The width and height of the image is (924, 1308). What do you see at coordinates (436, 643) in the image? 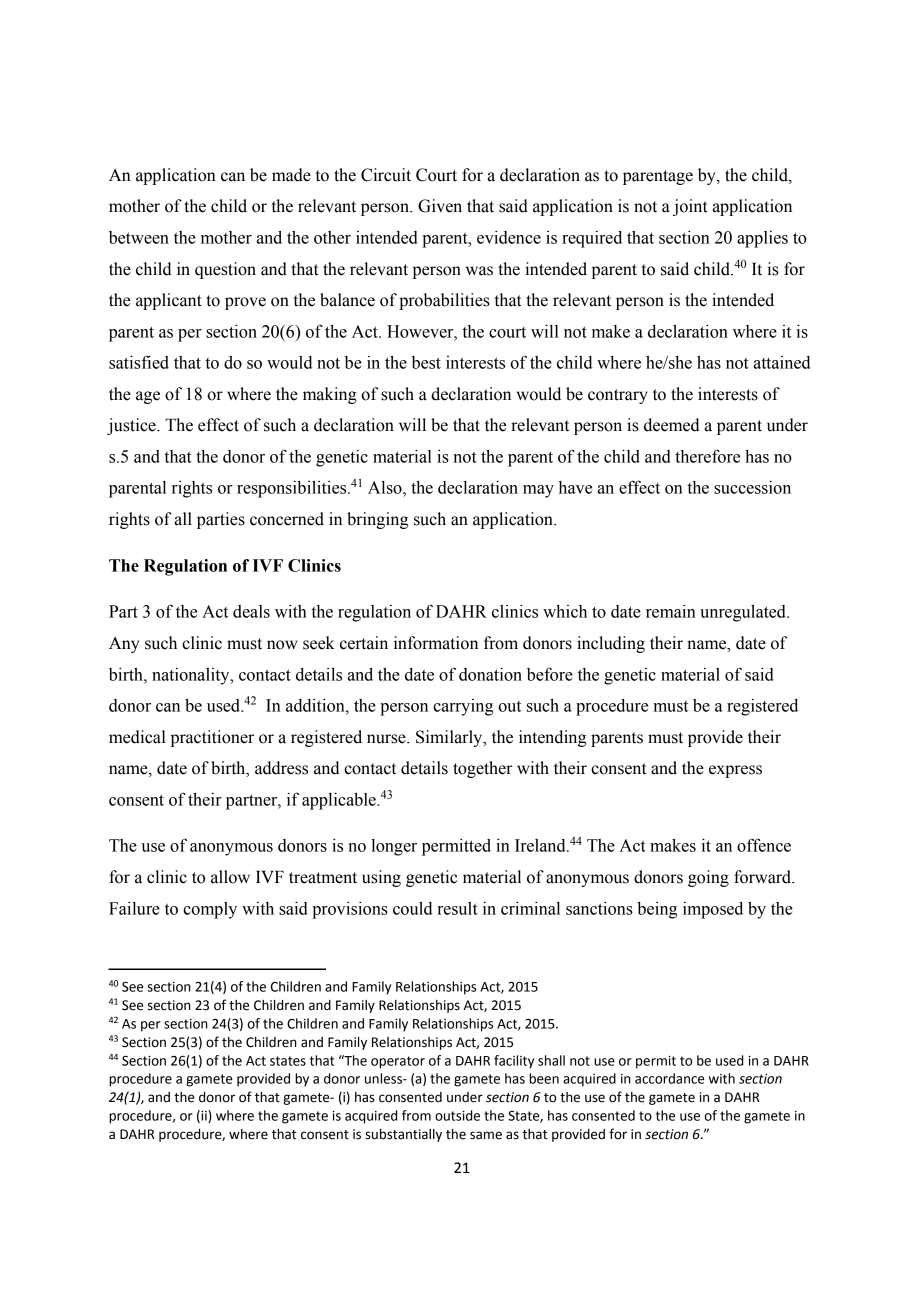
I see `information` at bounding box center [436, 643].
